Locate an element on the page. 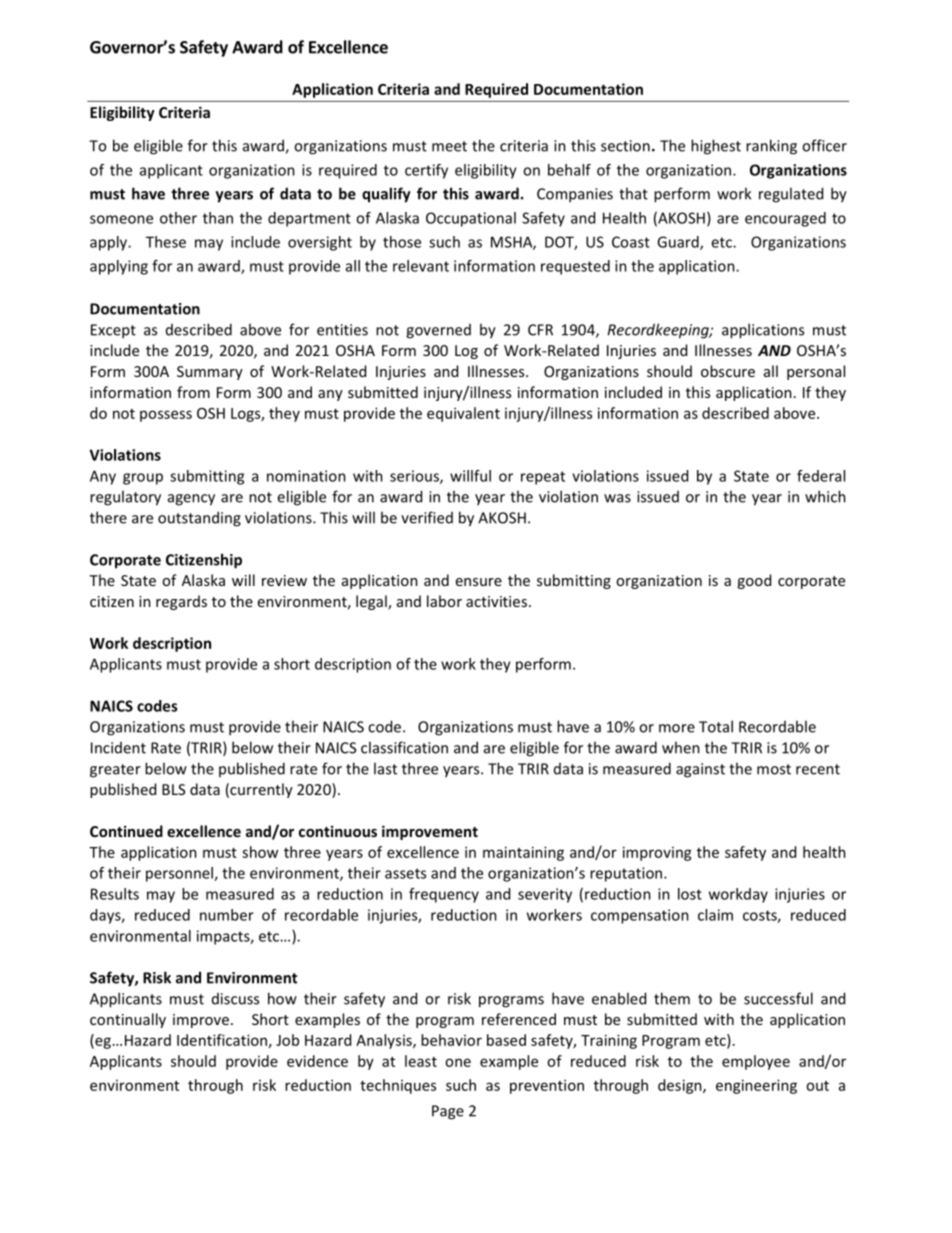  certify is located at coordinates (426, 171).
